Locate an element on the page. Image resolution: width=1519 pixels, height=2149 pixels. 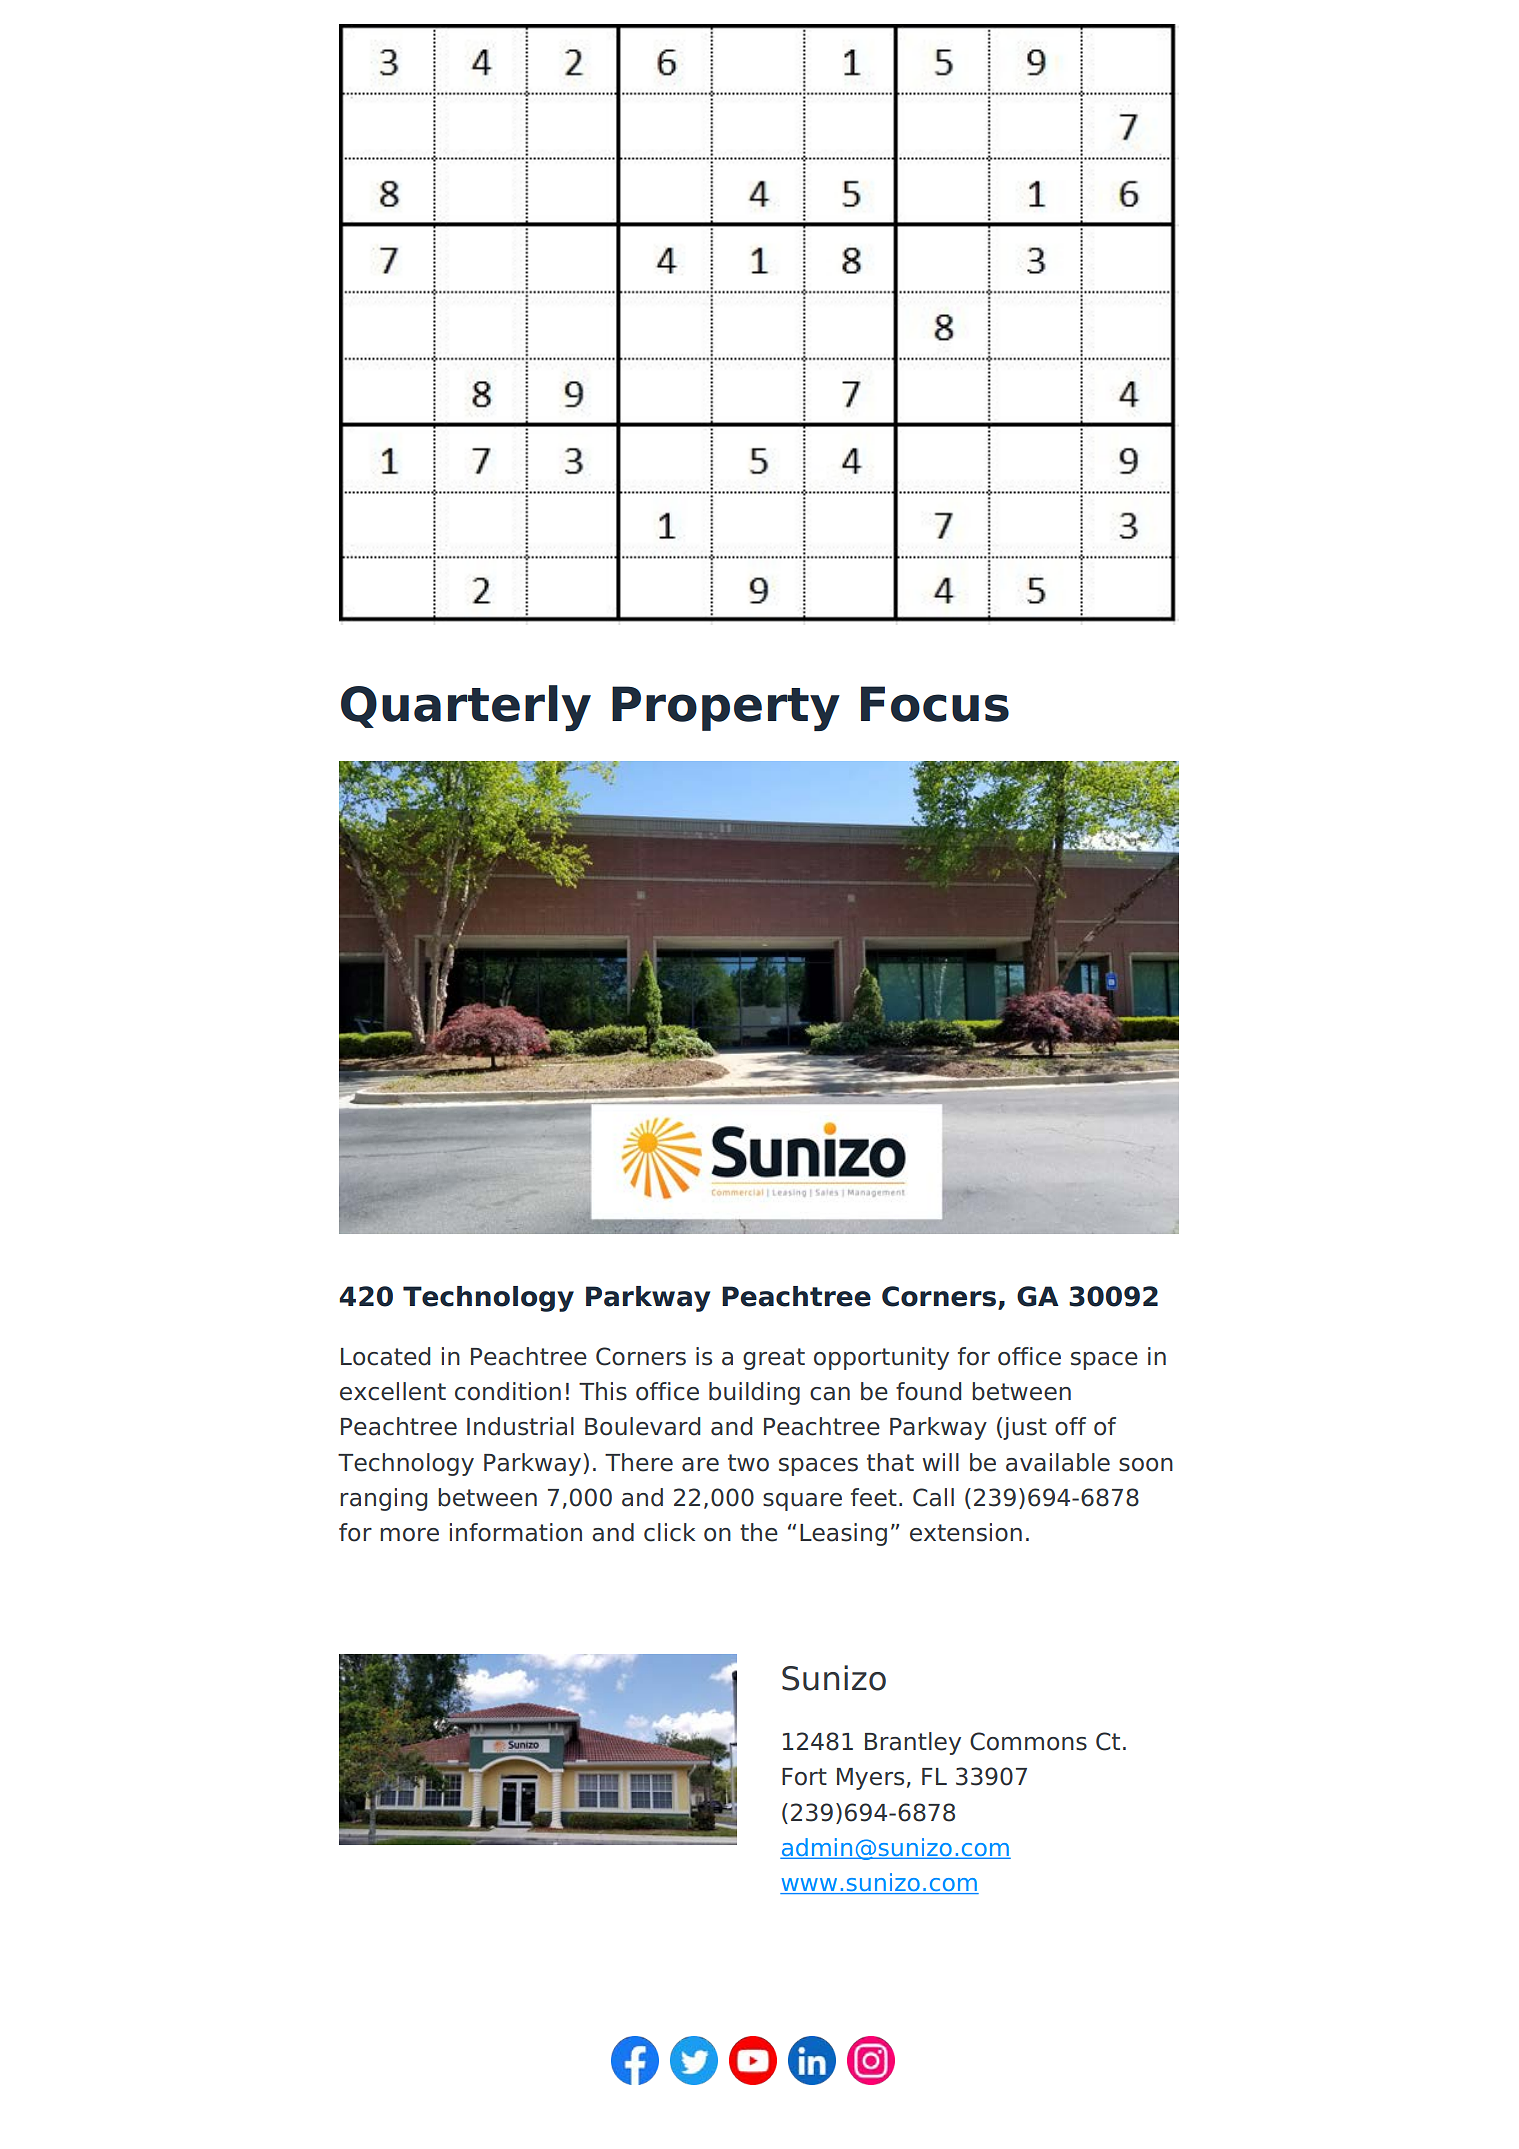
Commons is located at coordinates (1028, 1741).
